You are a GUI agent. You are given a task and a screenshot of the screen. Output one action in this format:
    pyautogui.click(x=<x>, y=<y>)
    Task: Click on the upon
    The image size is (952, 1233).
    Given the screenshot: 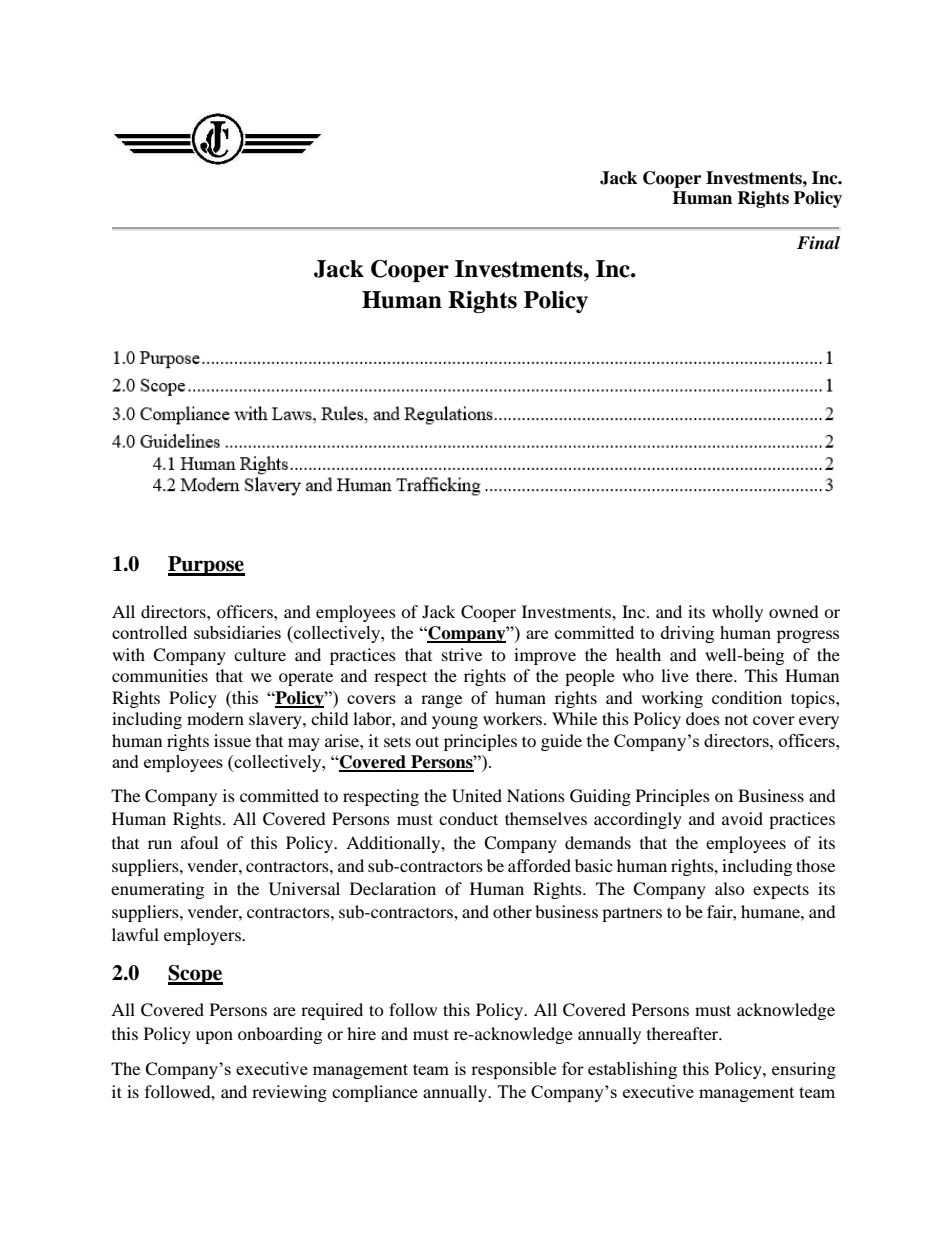 What is the action you would take?
    pyautogui.click(x=214, y=1037)
